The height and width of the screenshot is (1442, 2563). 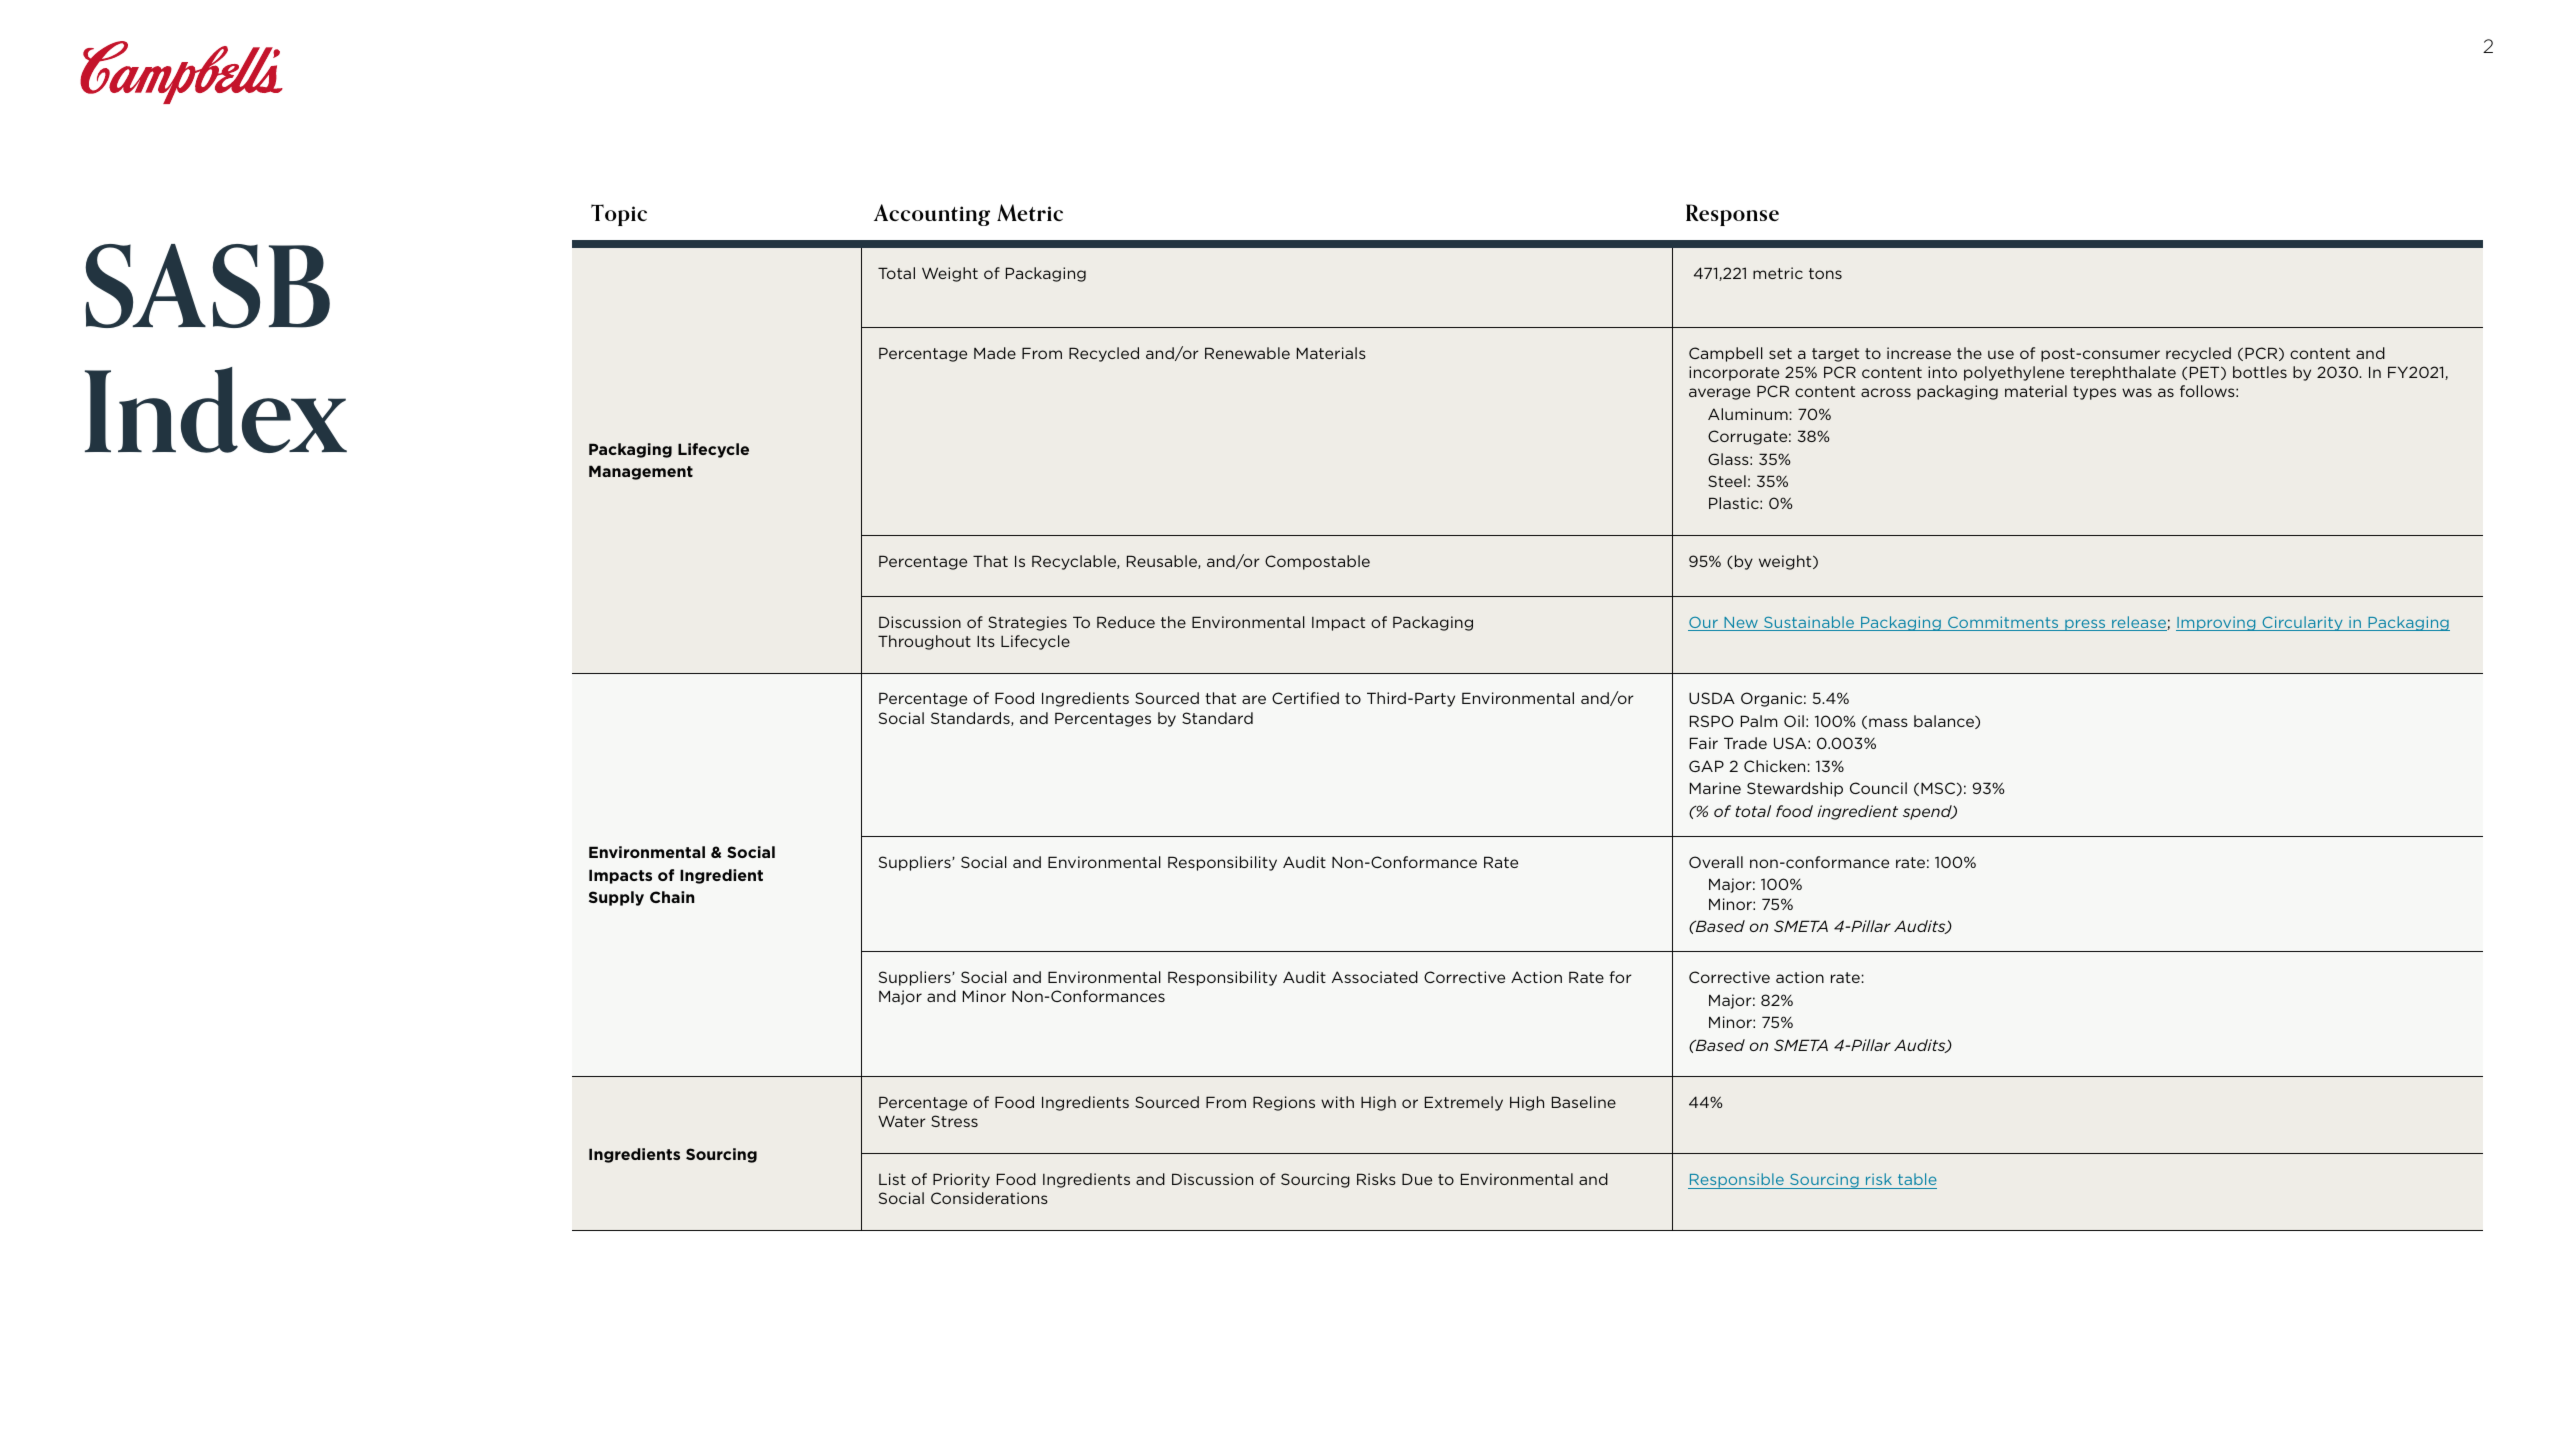 I want to click on Topic, so click(x=619, y=215).
